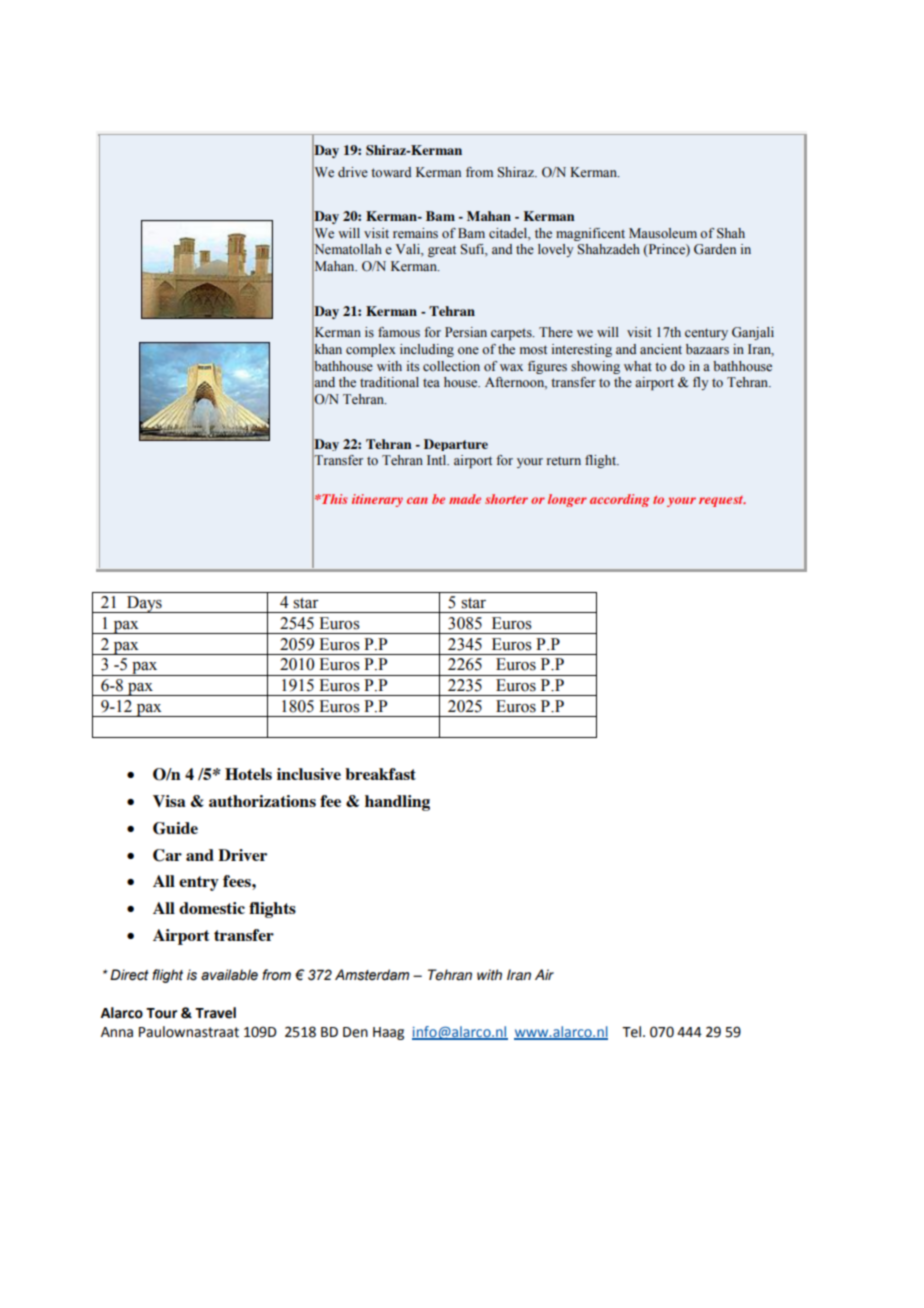  I want to click on toward, so click(391, 172).
